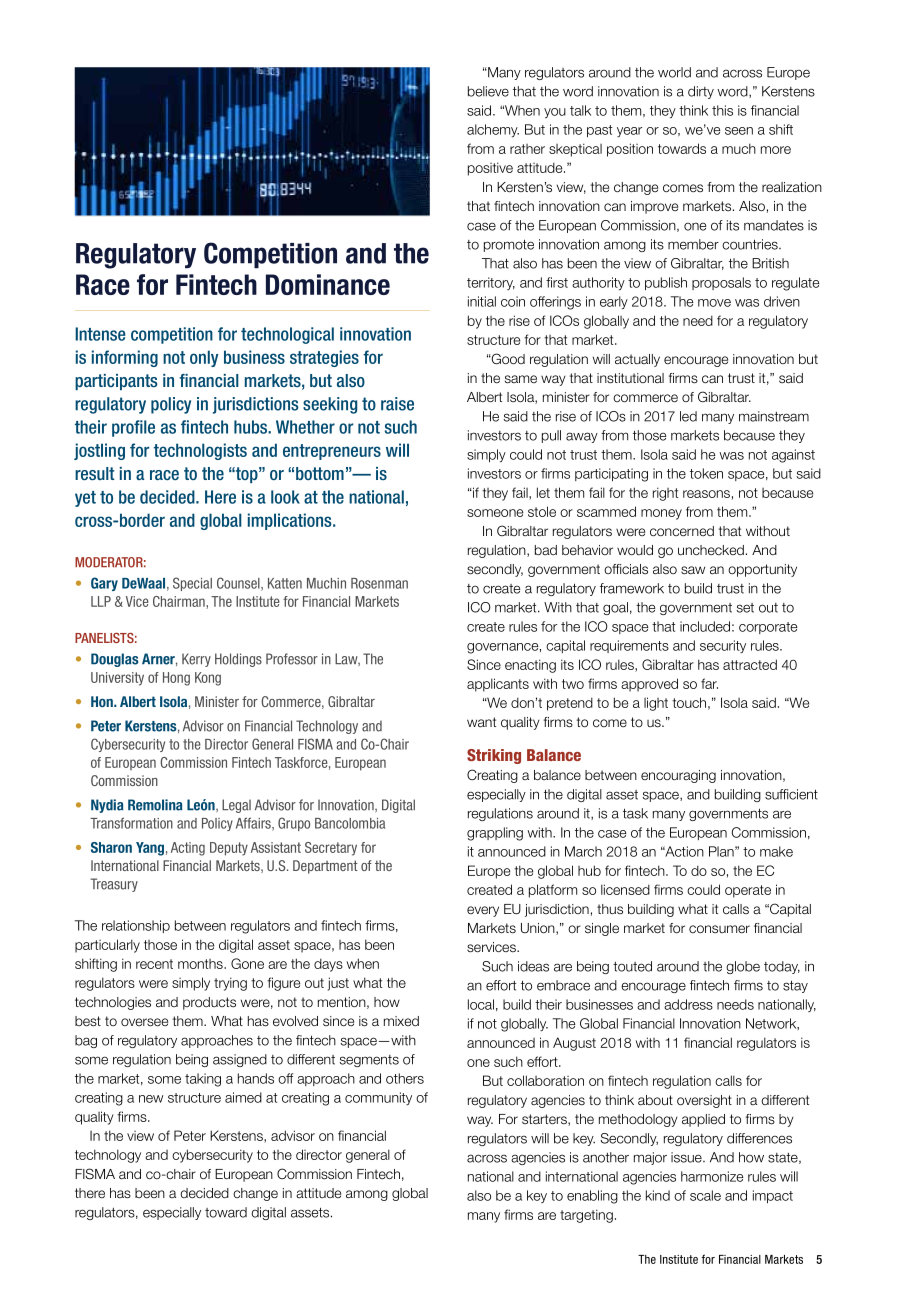  I want to click on believe, so click(488, 91).
